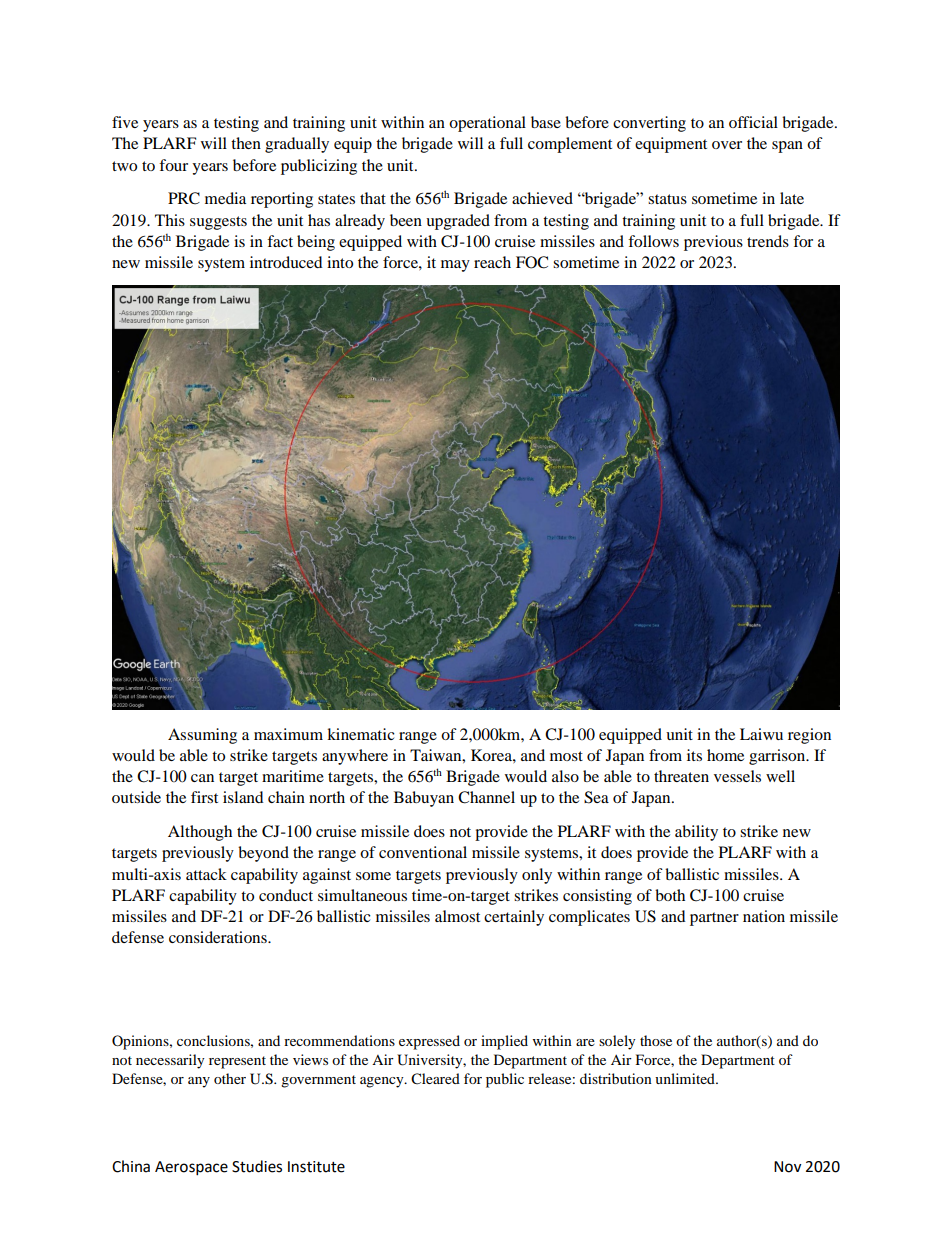 This screenshot has width=952, height=1233. Describe the element at coordinates (714, 919) in the screenshot. I see `partner` at that location.
